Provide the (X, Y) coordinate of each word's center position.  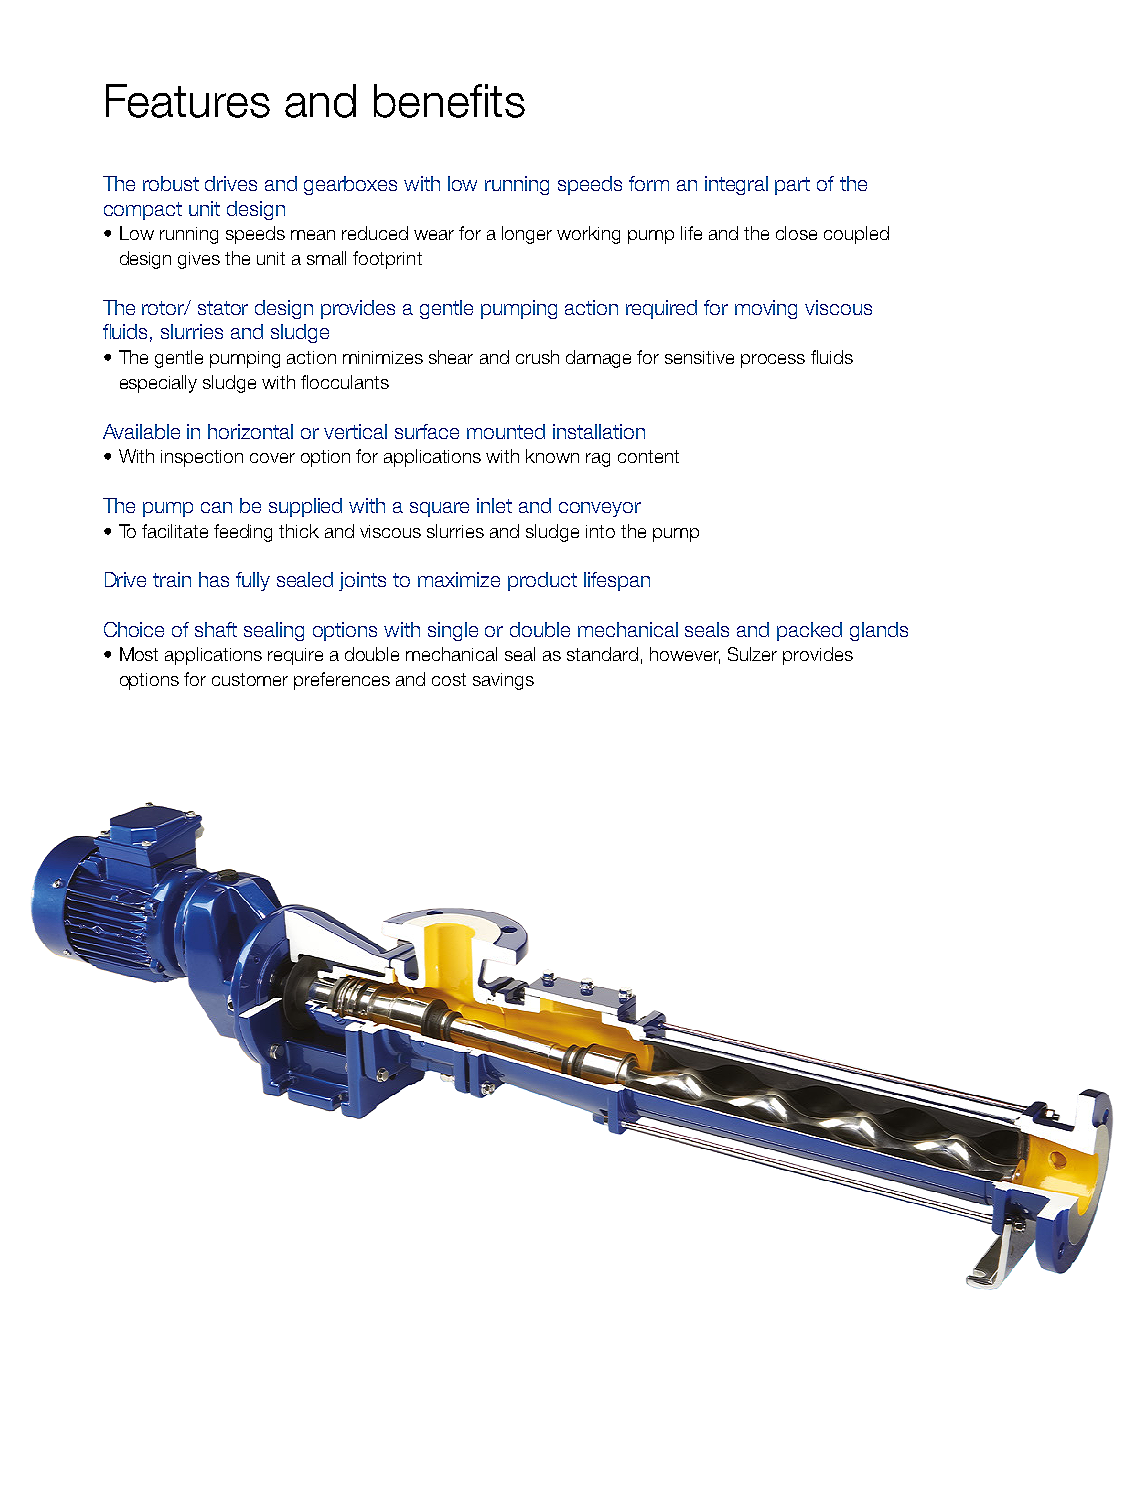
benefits (449, 101)
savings (503, 681)
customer (250, 679)
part (792, 186)
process (773, 361)
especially (158, 384)
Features (188, 101)
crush (537, 357)
